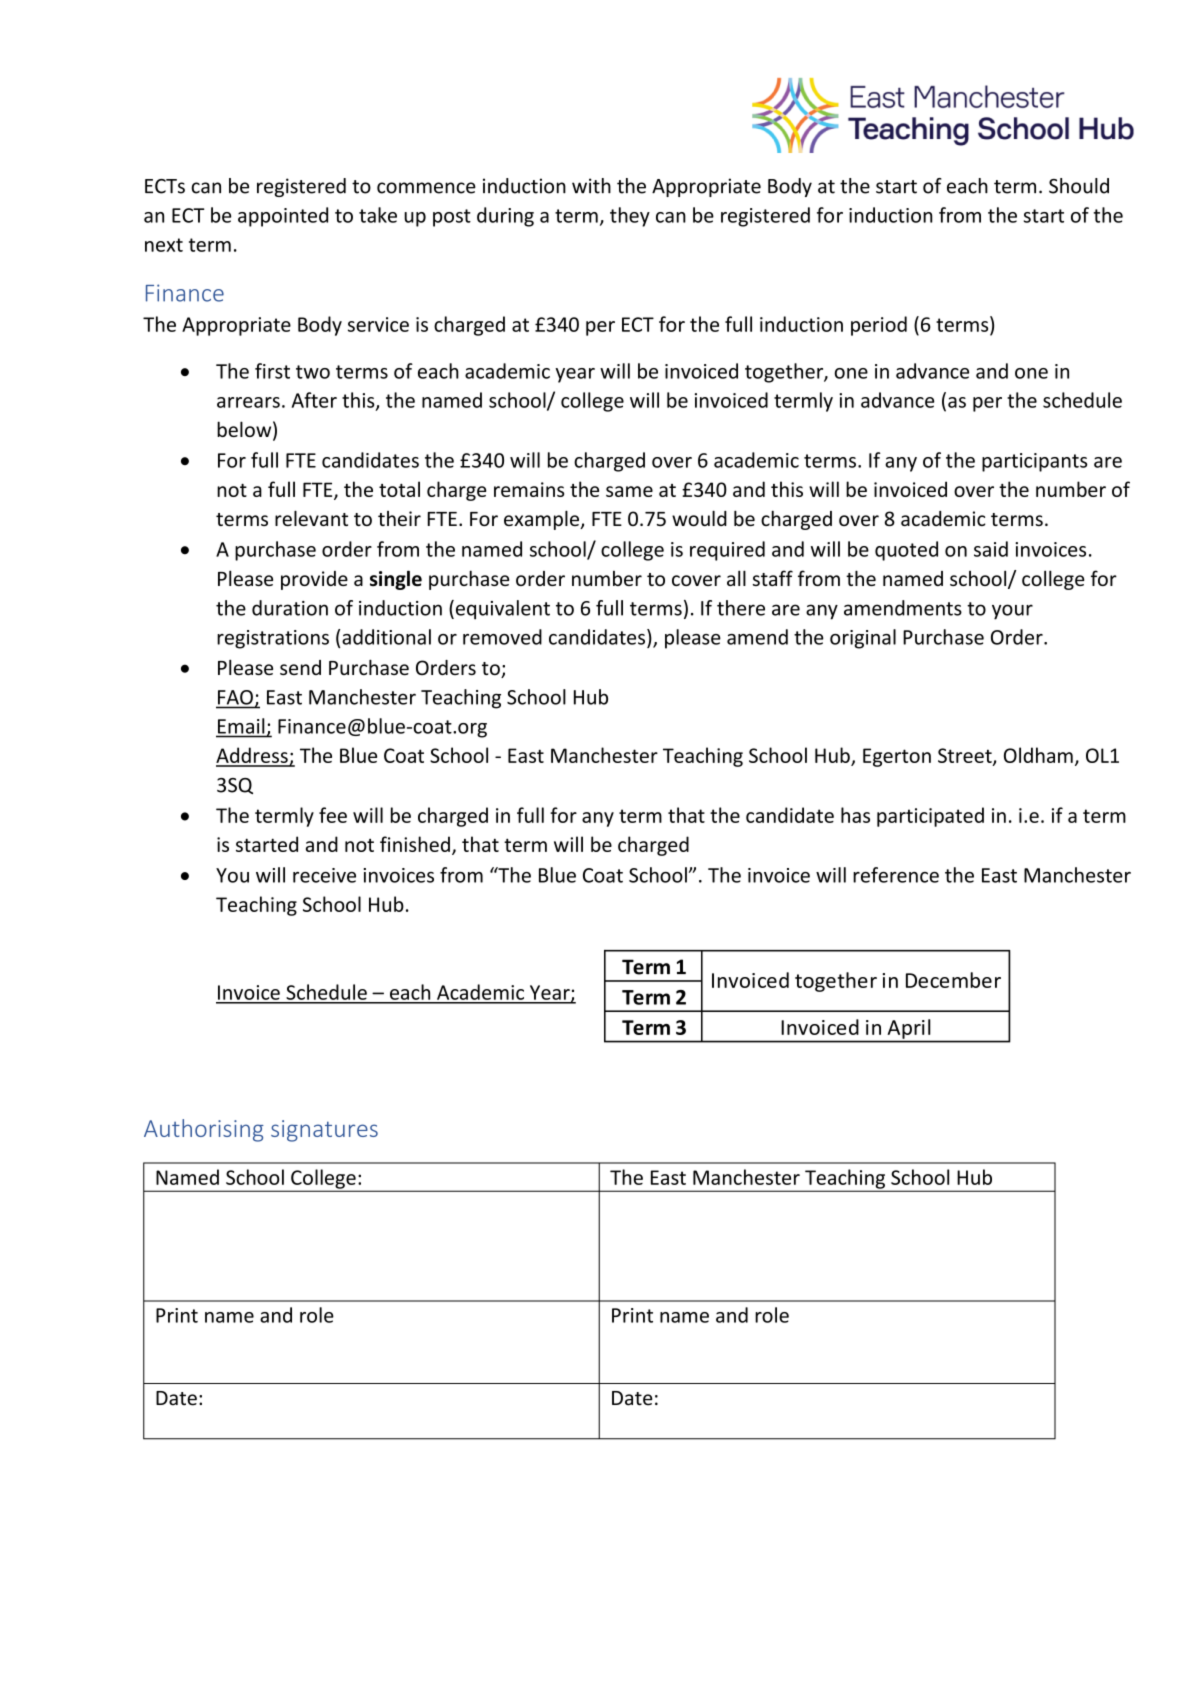 The width and height of the page is (1203, 1702). Describe the element at coordinates (991, 549) in the page. I see `said` at that location.
